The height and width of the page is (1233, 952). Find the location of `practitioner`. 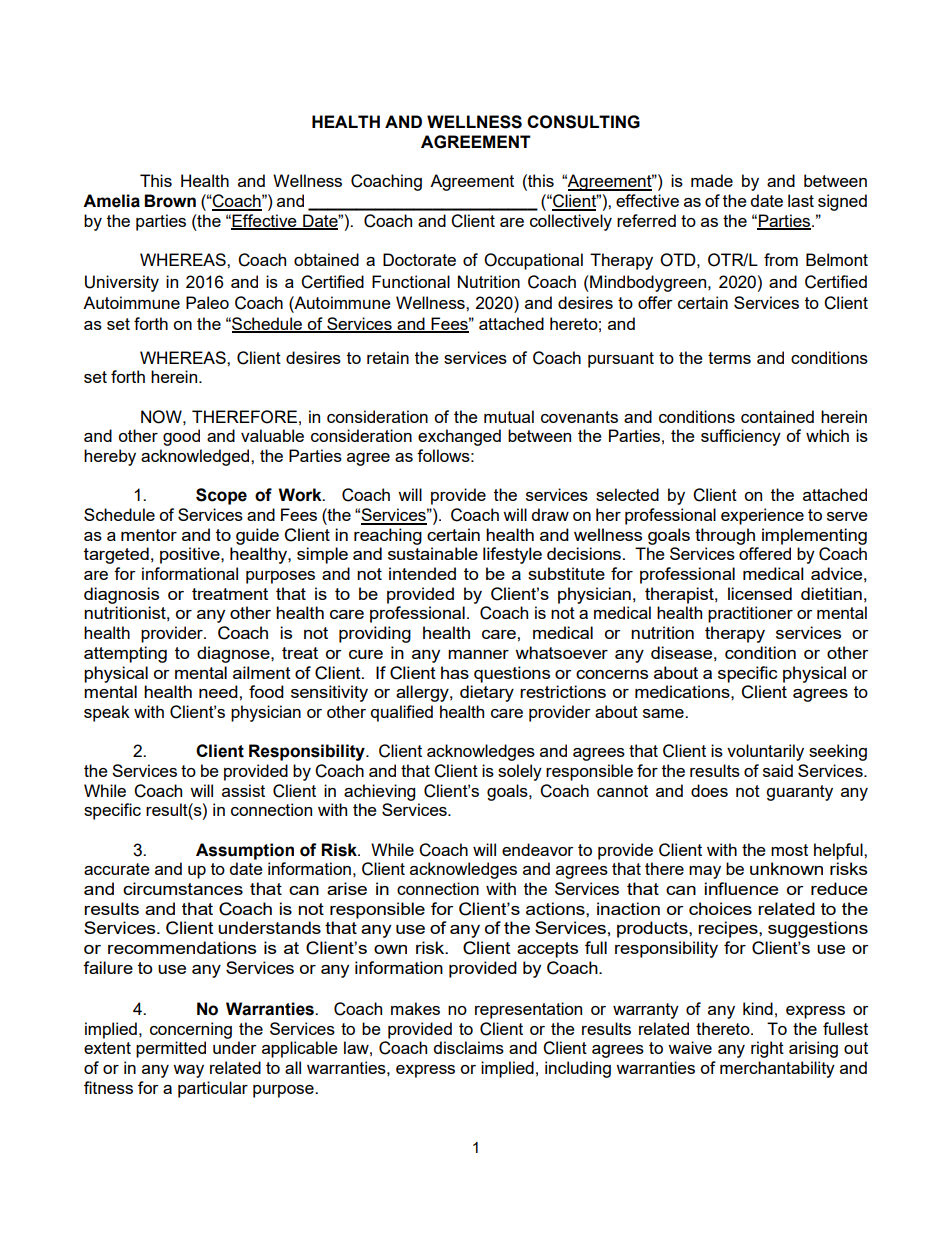

practitioner is located at coordinates (750, 614).
